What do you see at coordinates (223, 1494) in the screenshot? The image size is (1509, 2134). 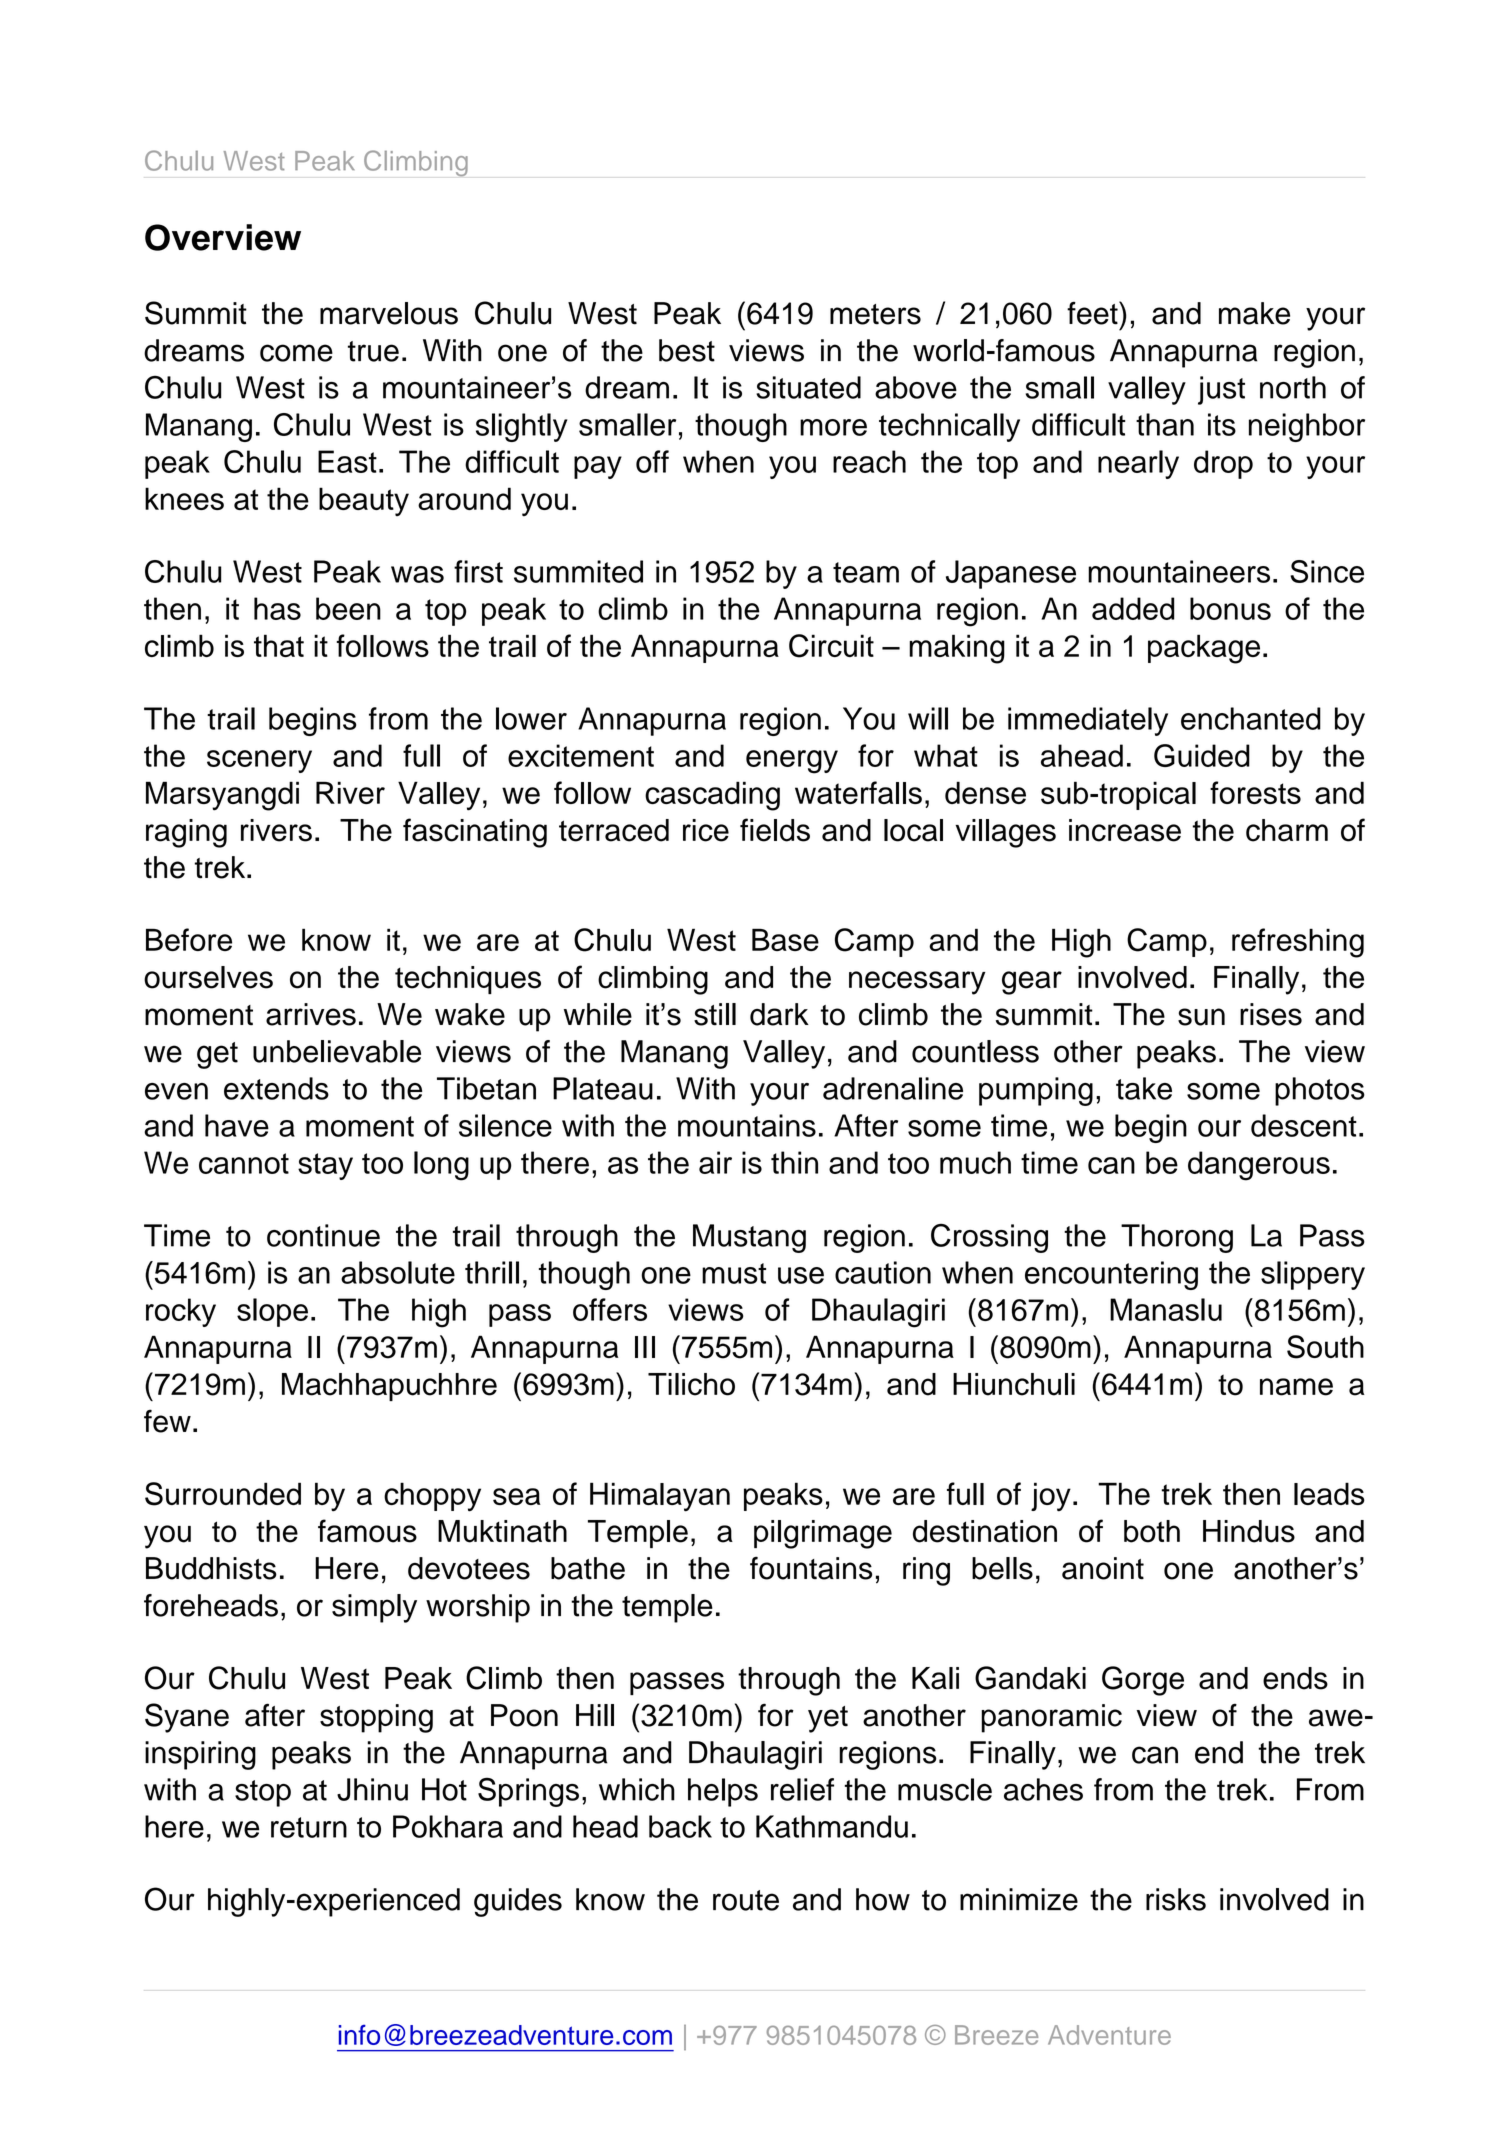 I see `Surrounded` at bounding box center [223, 1494].
